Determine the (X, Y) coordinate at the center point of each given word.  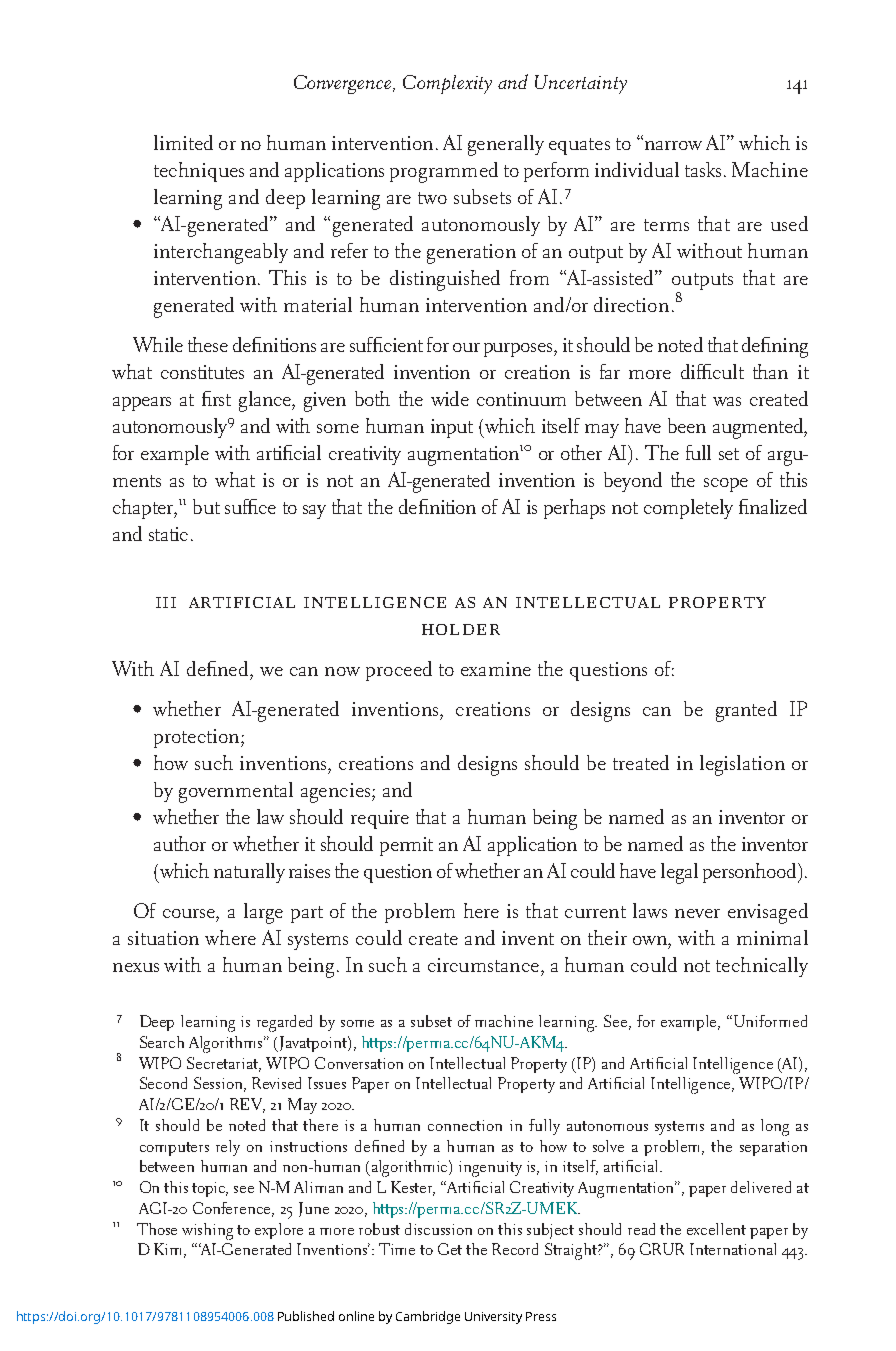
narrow (673, 145)
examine (496, 669)
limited (183, 142)
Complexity (447, 84)
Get (450, 1249)
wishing (207, 1231)
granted (746, 711)
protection (196, 738)
